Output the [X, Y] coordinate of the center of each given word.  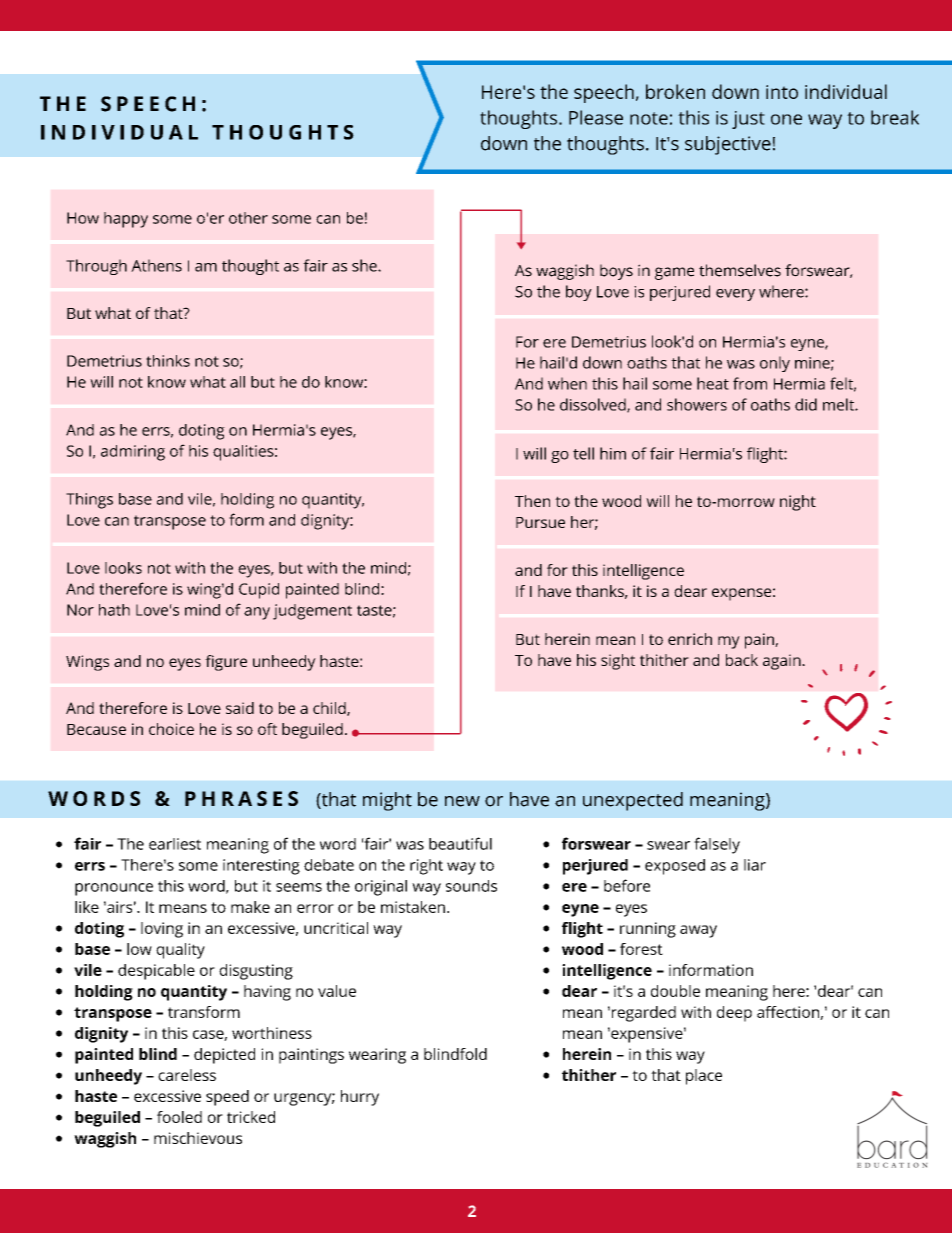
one [786, 119]
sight [618, 662]
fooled [179, 1117]
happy [126, 220]
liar [755, 865]
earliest [175, 844]
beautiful [460, 843]
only [775, 364]
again [783, 662]
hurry [360, 1098]
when [567, 383]
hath [114, 610]
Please [596, 117]
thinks [168, 361]
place [704, 1077]
